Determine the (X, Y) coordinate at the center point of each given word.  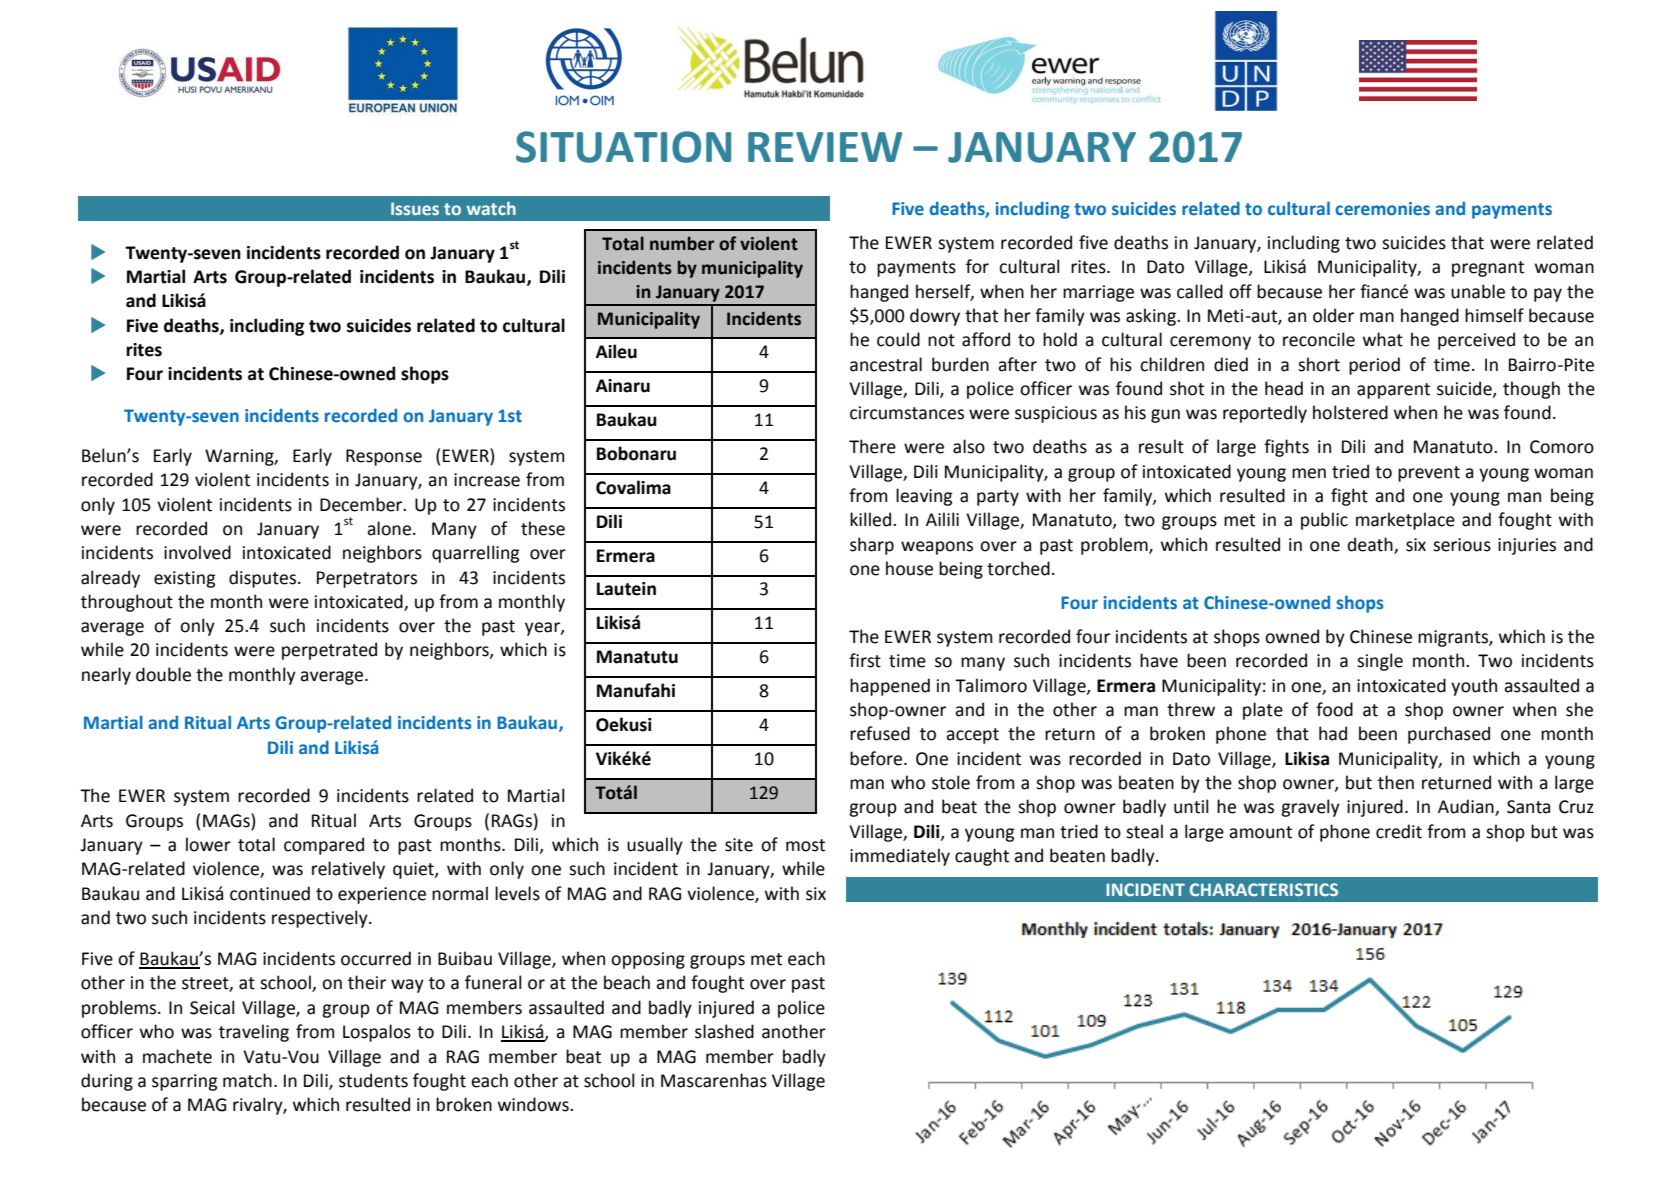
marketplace (1405, 521)
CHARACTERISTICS (1264, 889)
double (163, 674)
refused (880, 733)
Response (384, 457)
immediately (900, 857)
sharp (872, 546)
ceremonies (1382, 209)
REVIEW (825, 147)
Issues (415, 208)
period (1374, 366)
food (1334, 709)
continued (270, 893)
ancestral (886, 364)
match (247, 1080)
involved (197, 552)
